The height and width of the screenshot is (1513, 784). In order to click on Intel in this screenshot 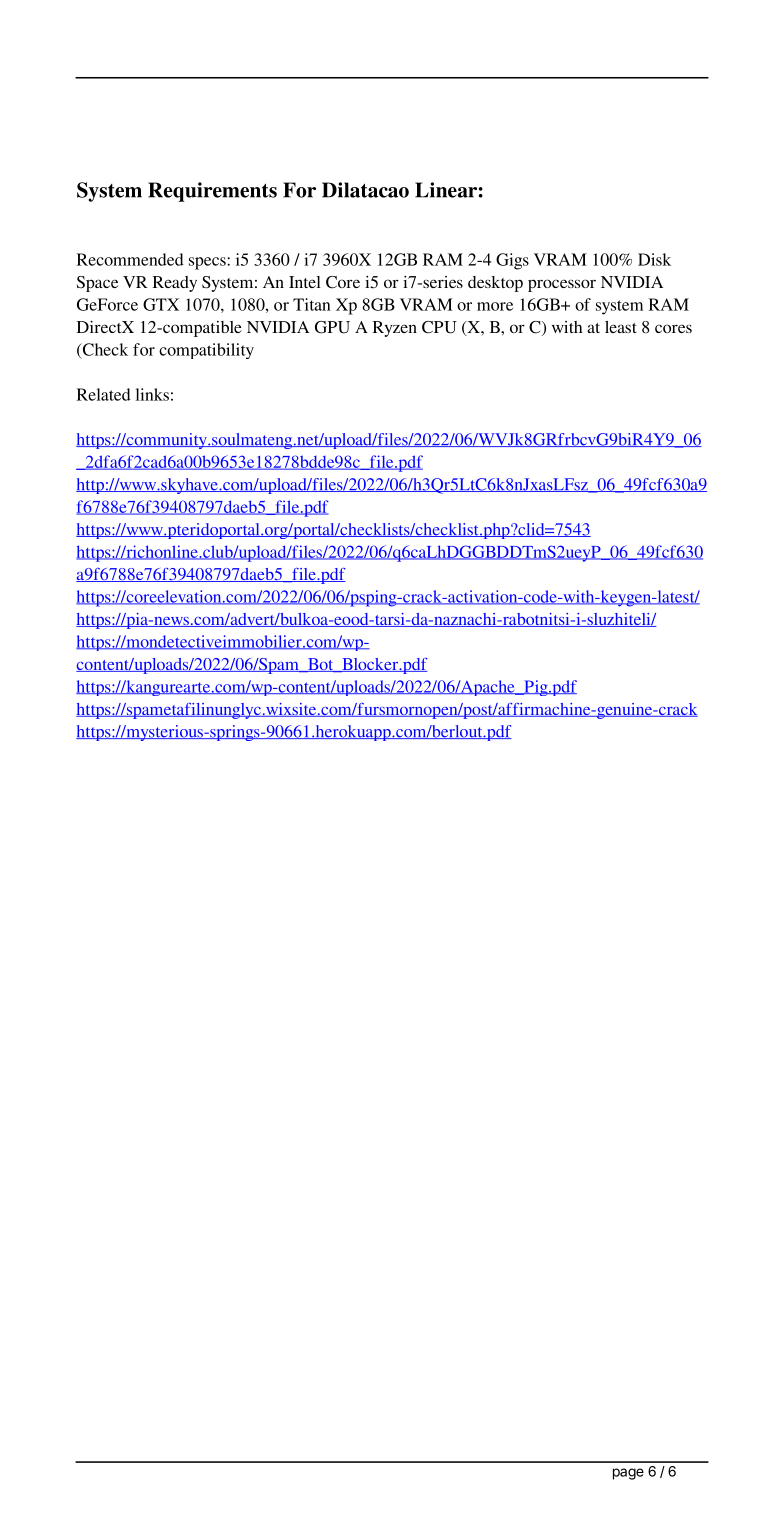, I will do `click(305, 282)`.
